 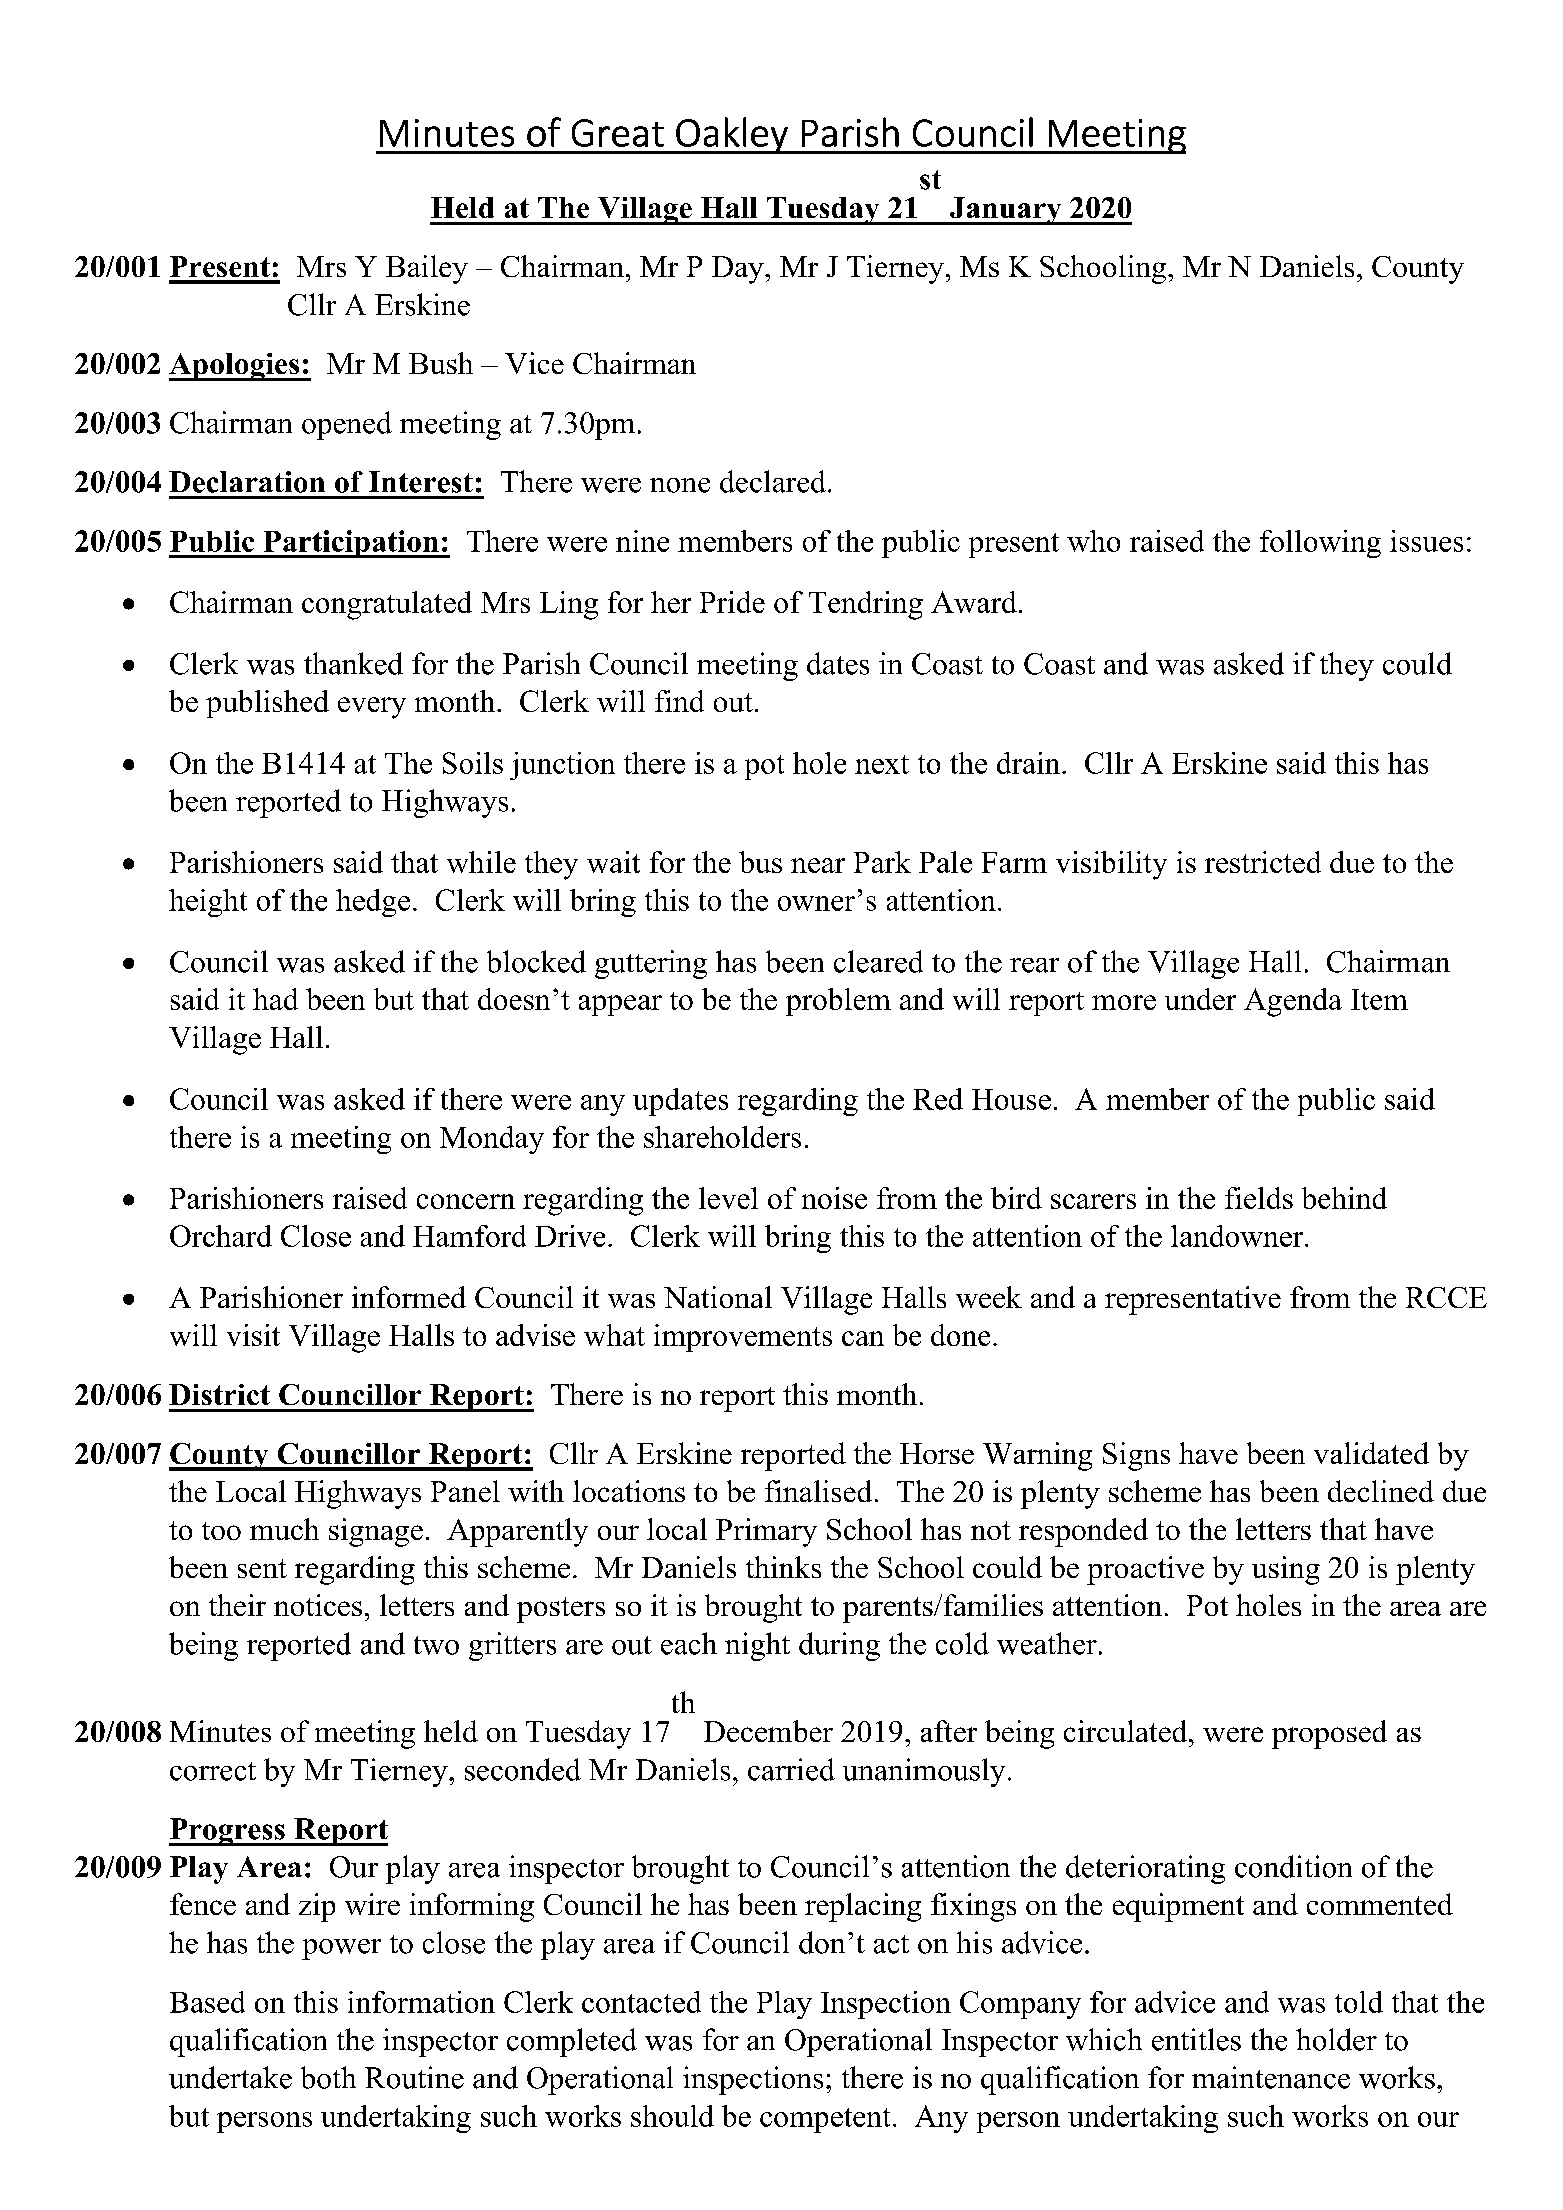 What do you see at coordinates (818, 865) in the image?
I see `near` at bounding box center [818, 865].
